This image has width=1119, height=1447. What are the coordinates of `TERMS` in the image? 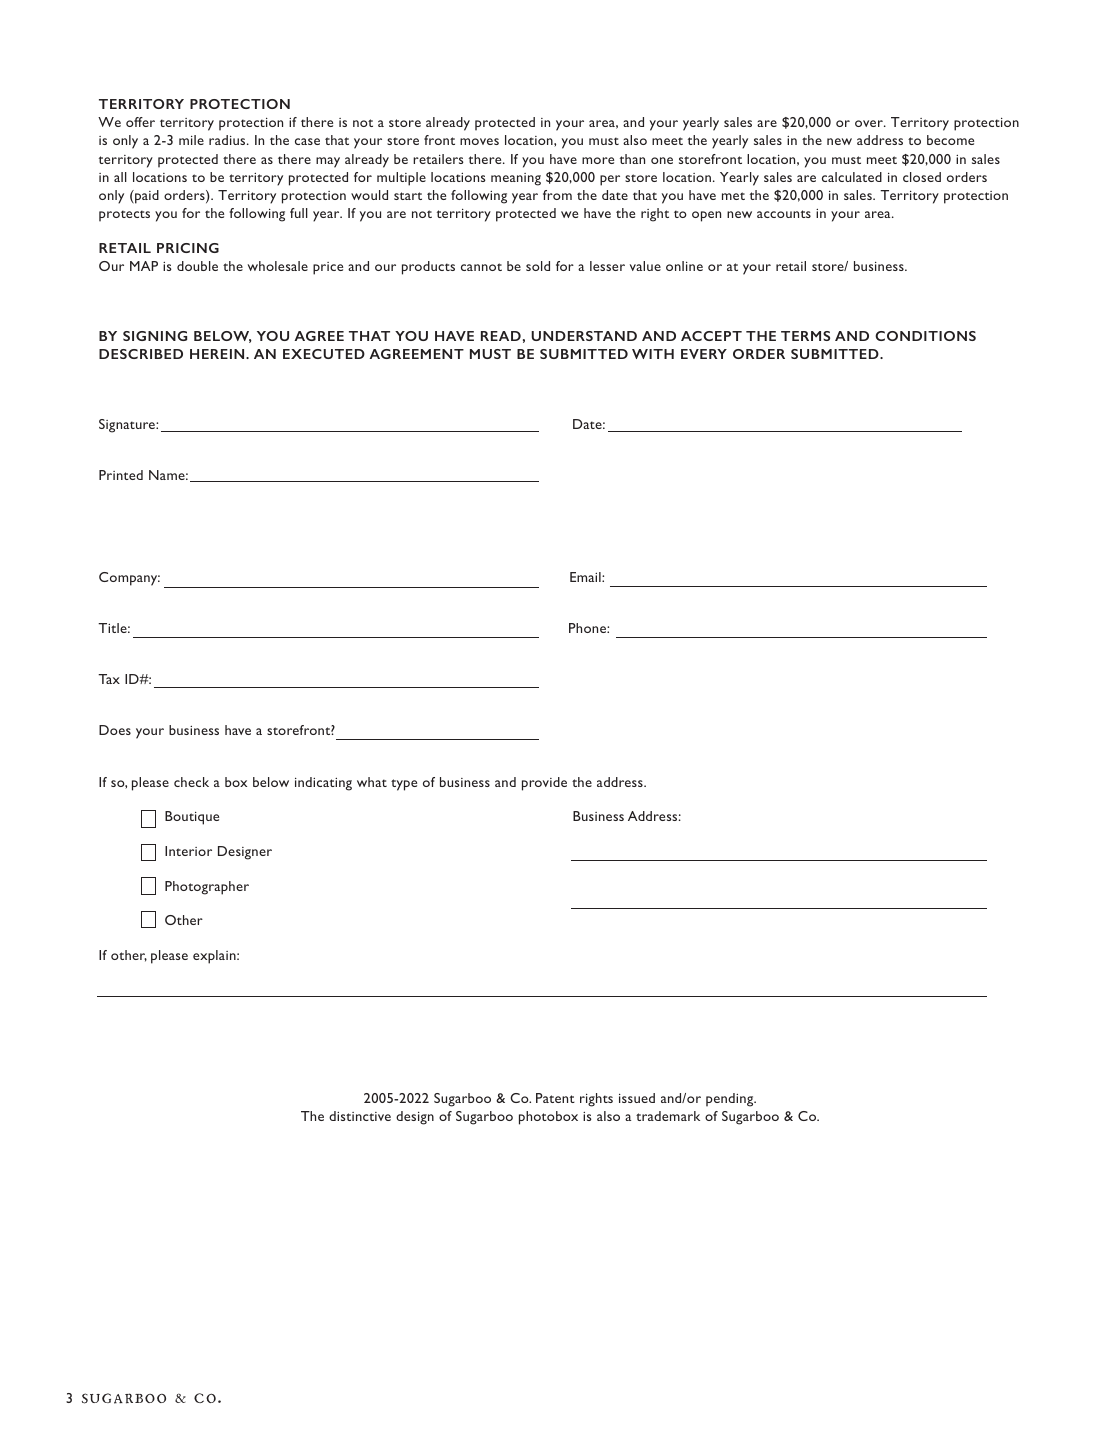 It's located at (805, 336).
